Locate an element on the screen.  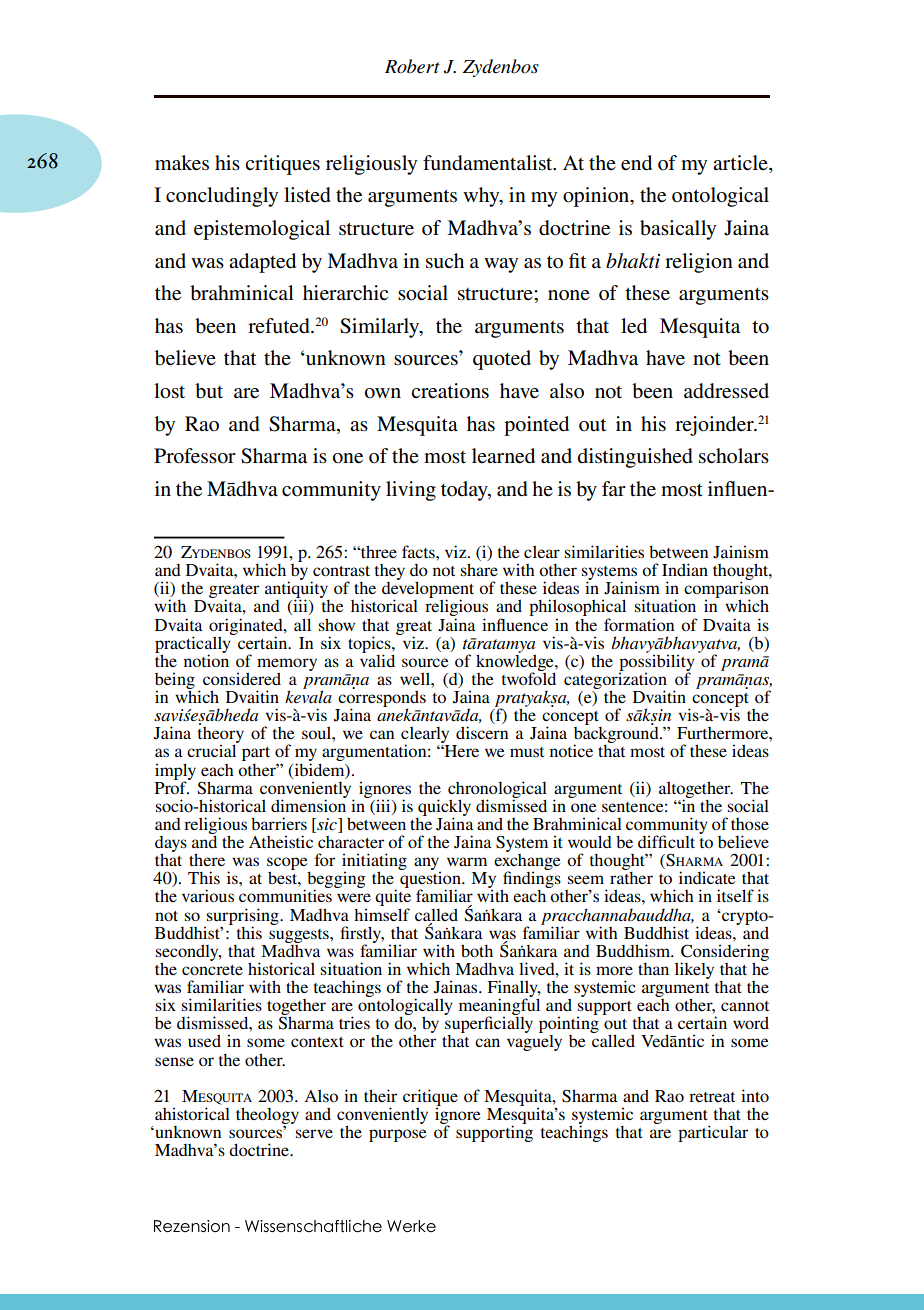
Robert is located at coordinates (412, 66).
